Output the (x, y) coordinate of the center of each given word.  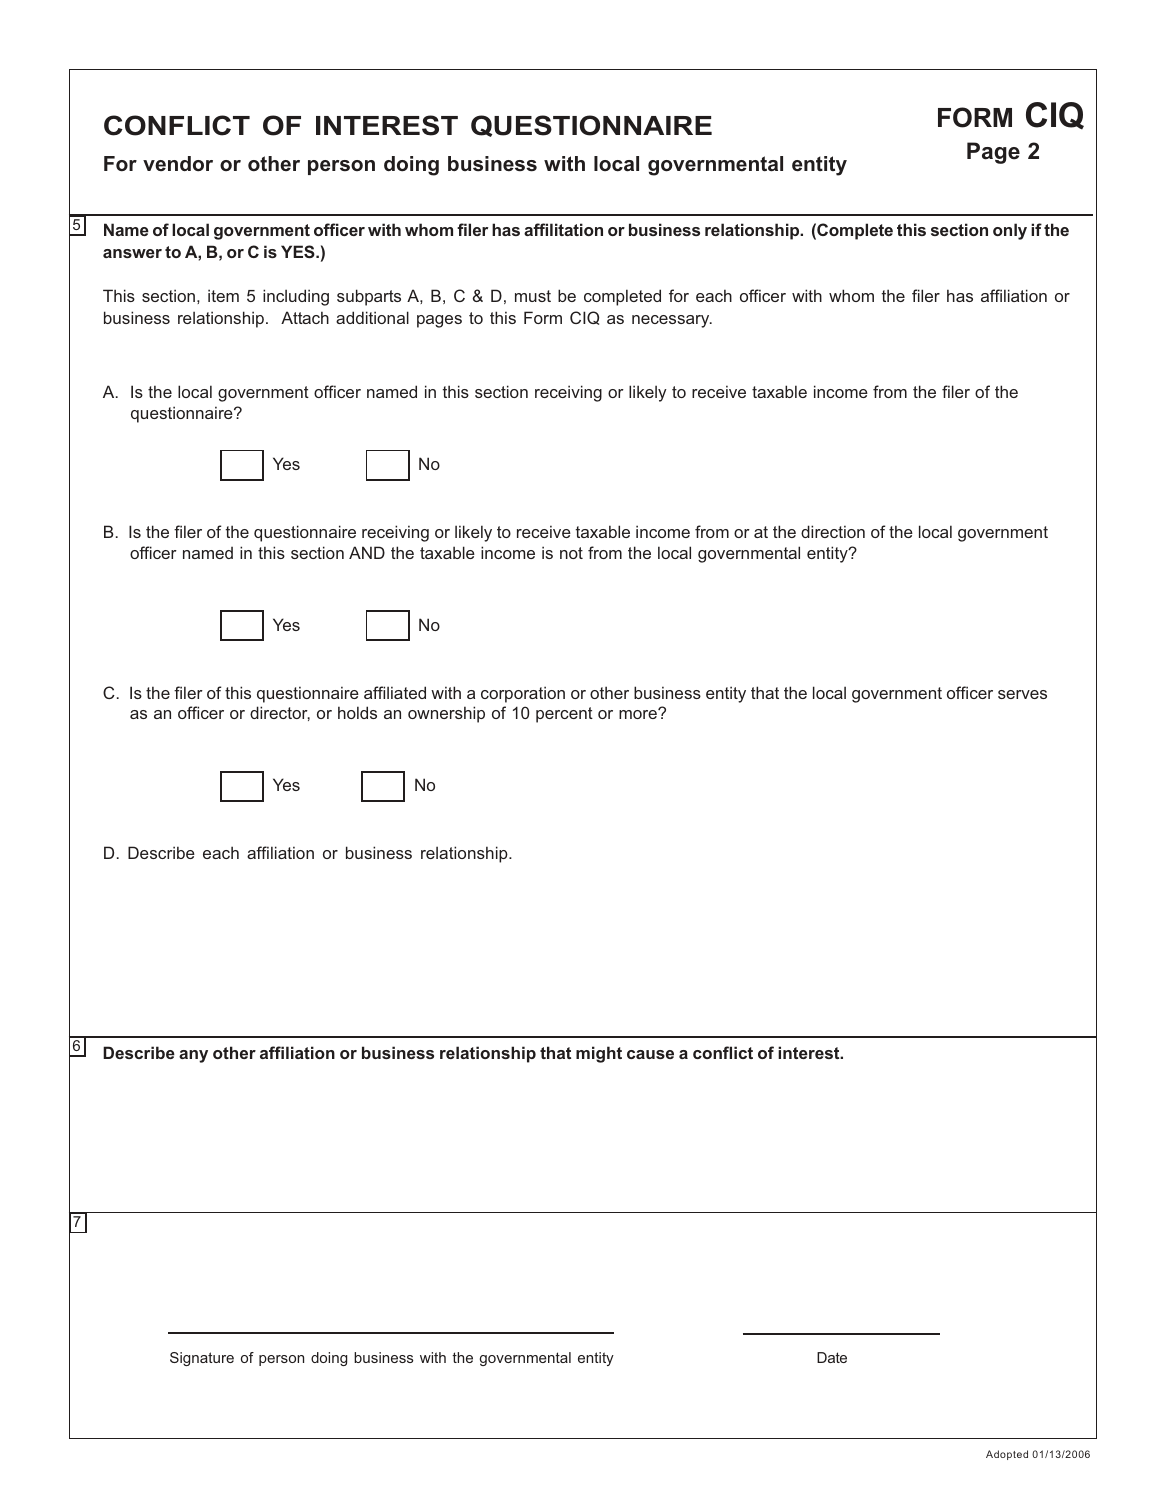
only (1010, 231)
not (571, 553)
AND (367, 552)
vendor (178, 164)
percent (564, 715)
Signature (202, 1359)
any (193, 1056)
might (599, 1054)
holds (357, 712)
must (533, 296)
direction (833, 531)
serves (1022, 694)
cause (650, 1054)
